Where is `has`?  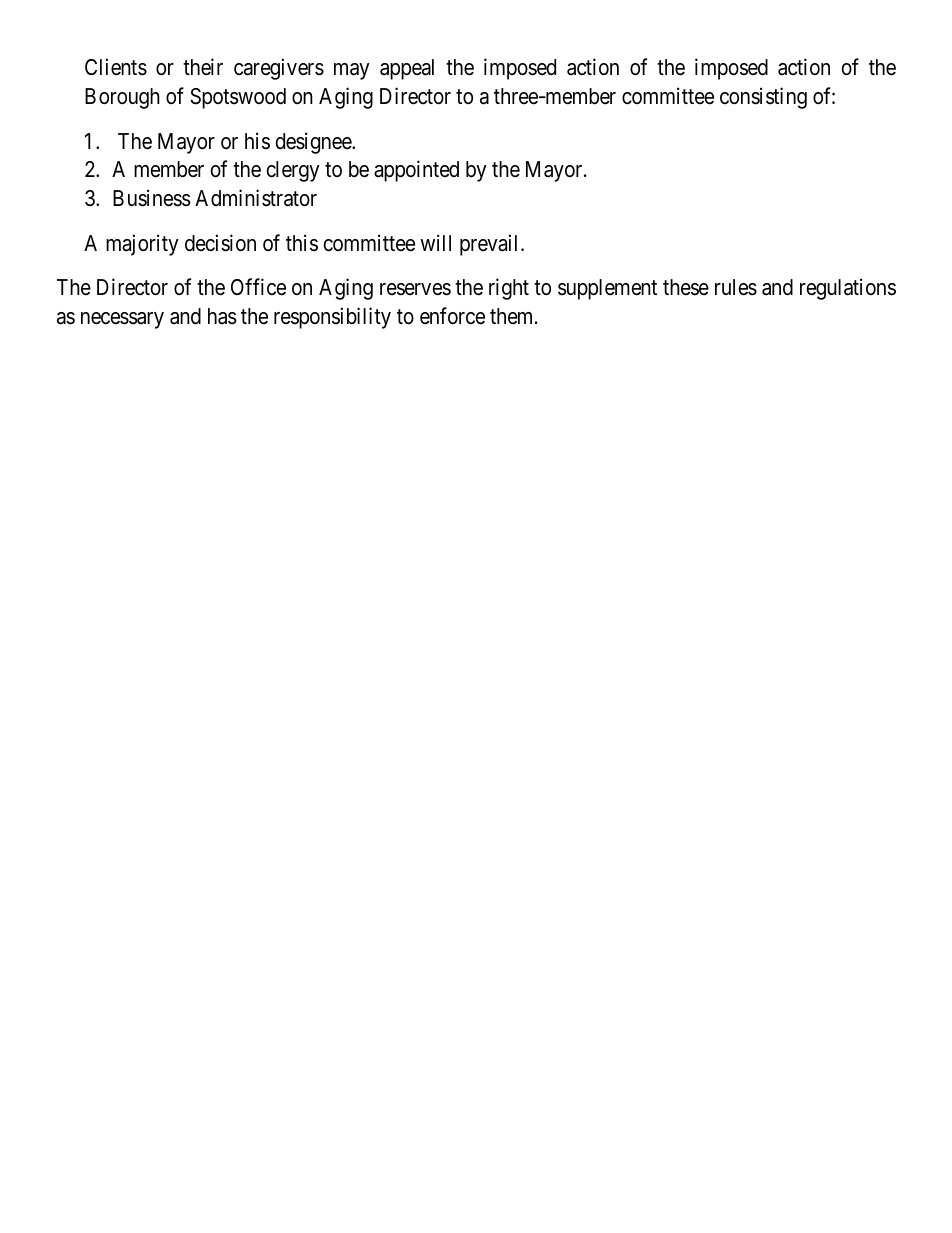 has is located at coordinates (222, 316).
